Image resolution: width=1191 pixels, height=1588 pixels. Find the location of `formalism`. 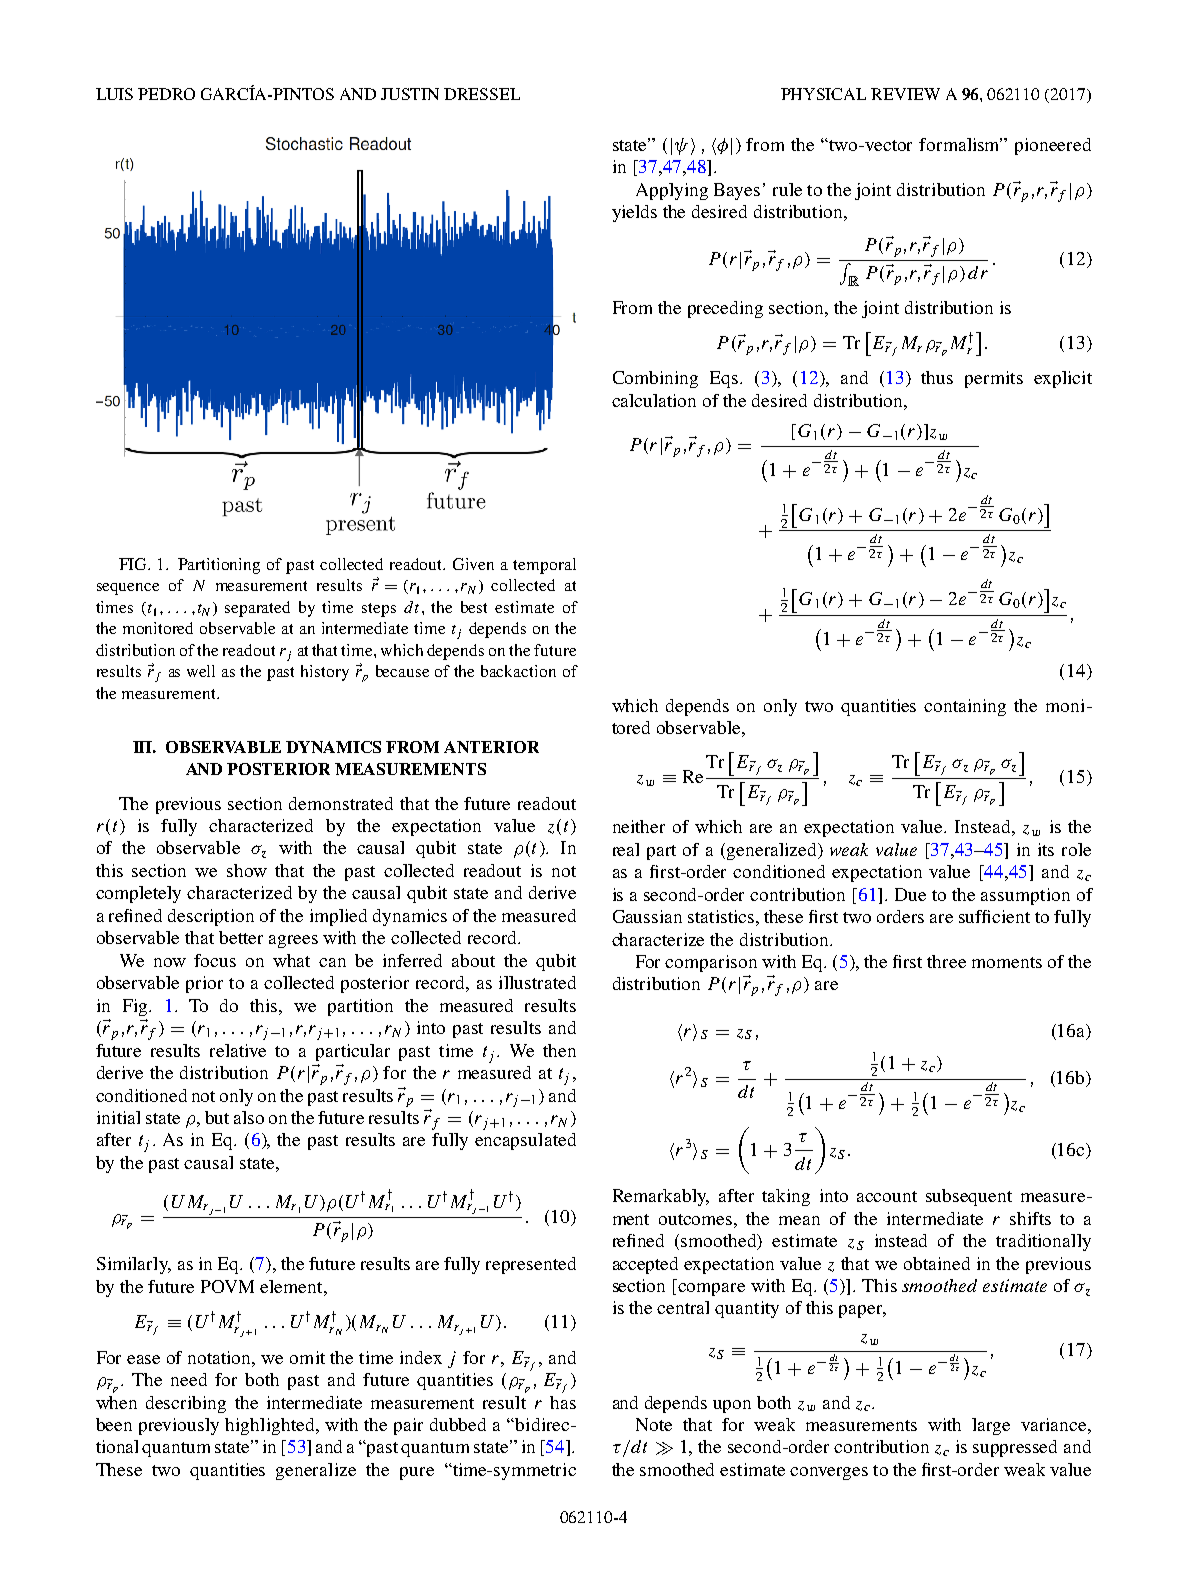

formalism is located at coordinates (960, 144).
